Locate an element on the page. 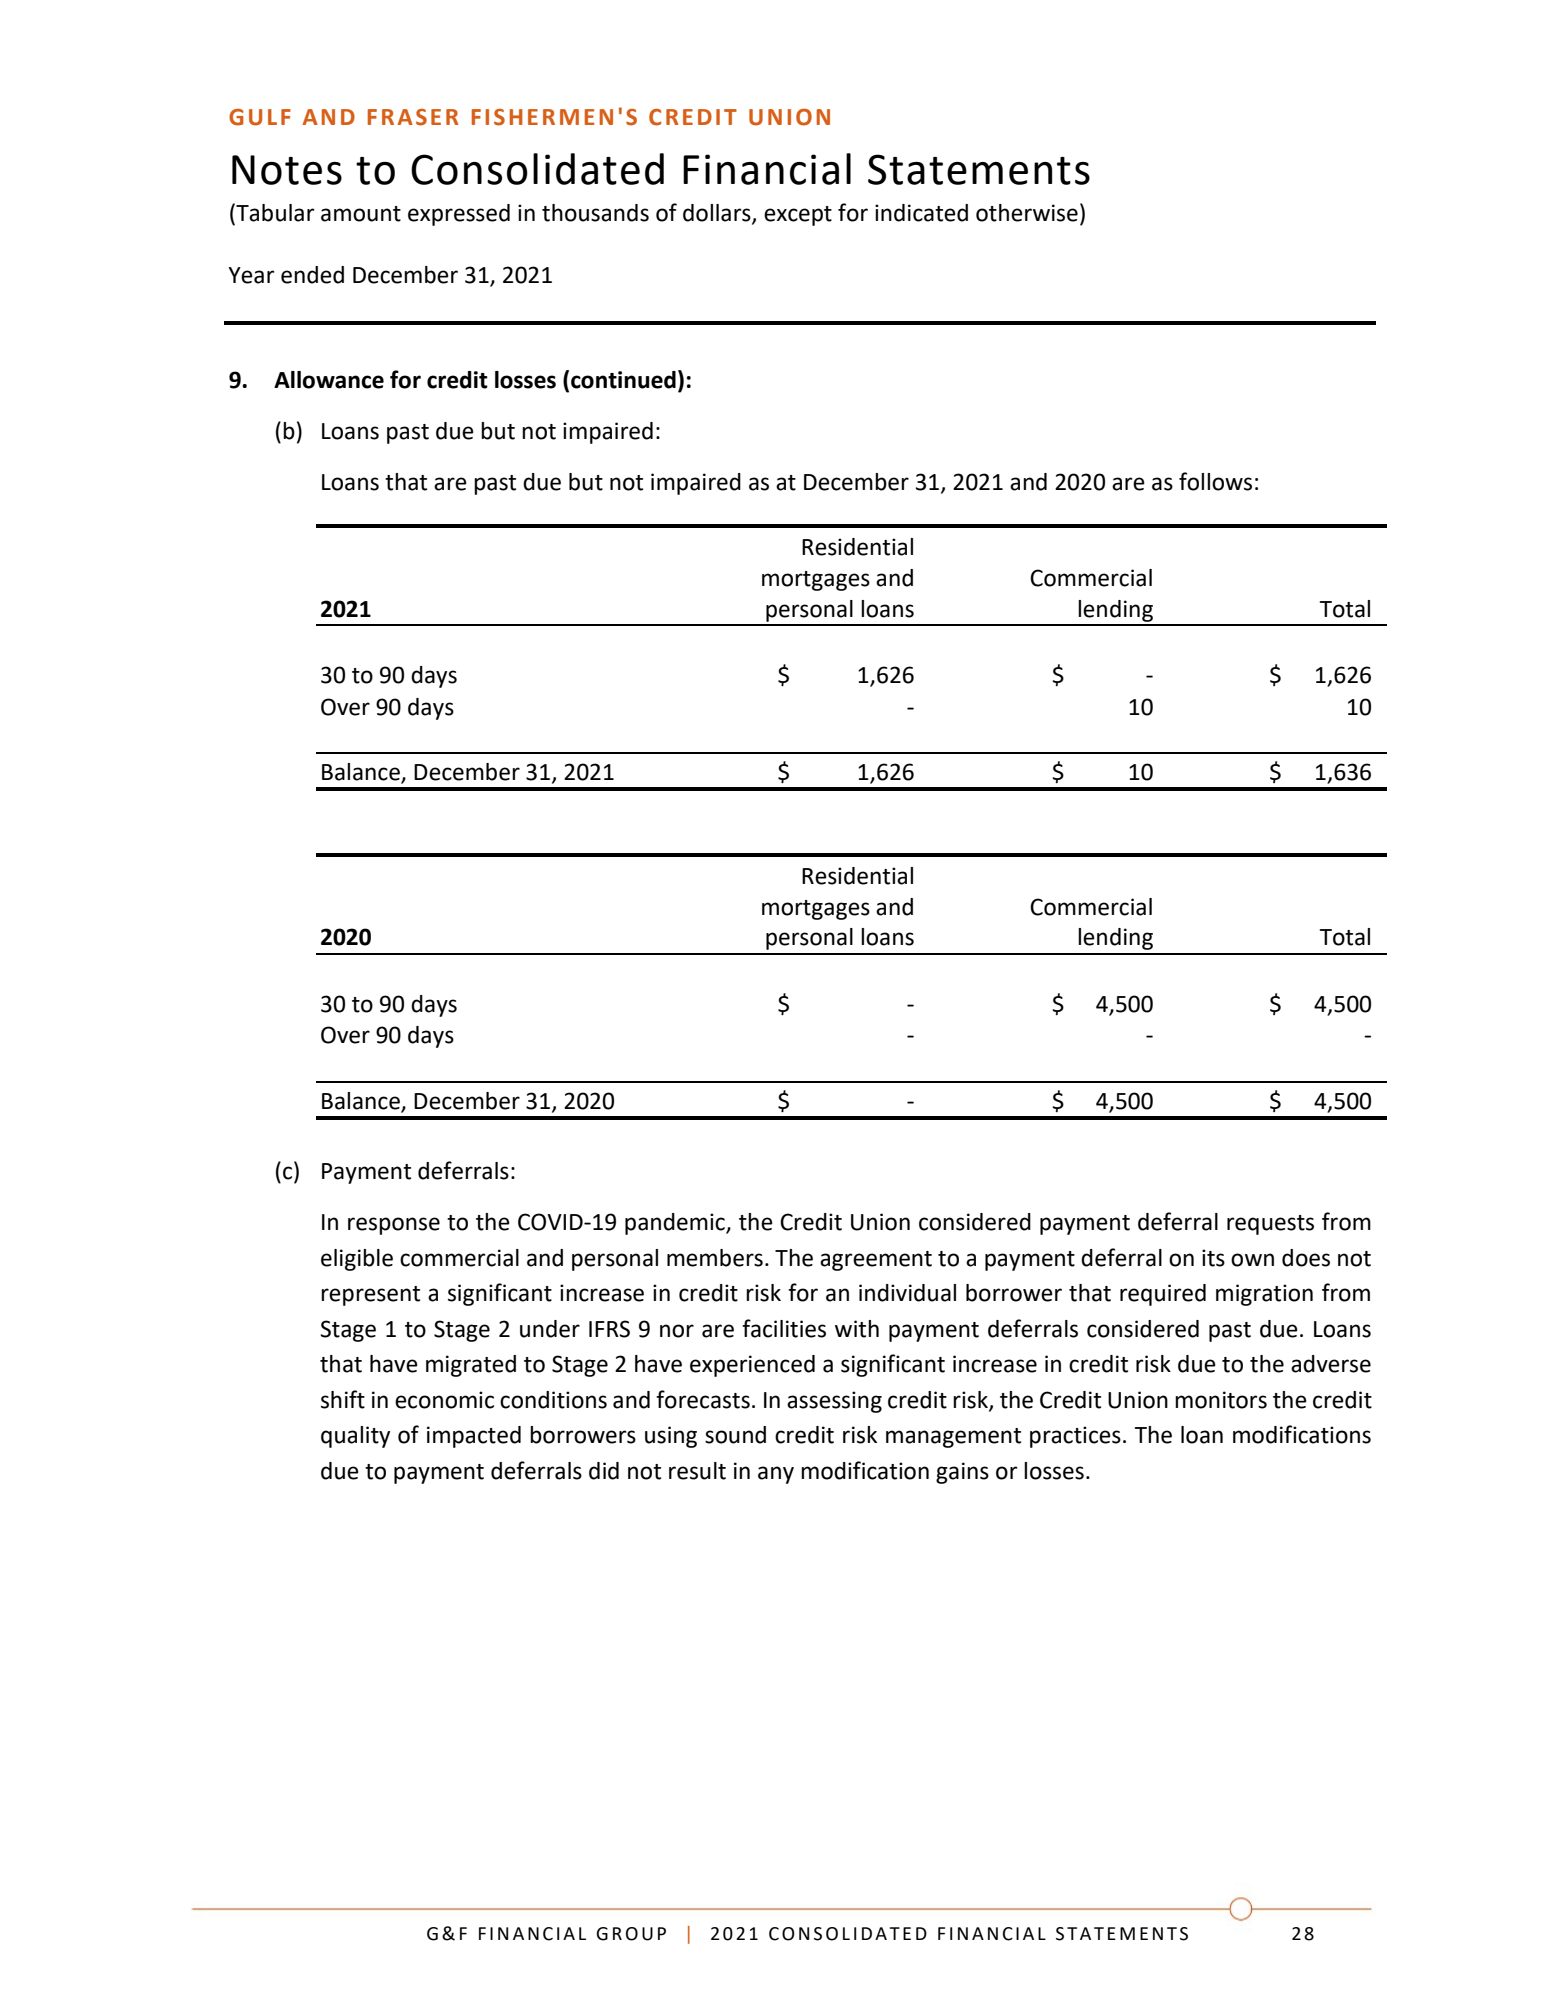  monitors is located at coordinates (1221, 1400).
